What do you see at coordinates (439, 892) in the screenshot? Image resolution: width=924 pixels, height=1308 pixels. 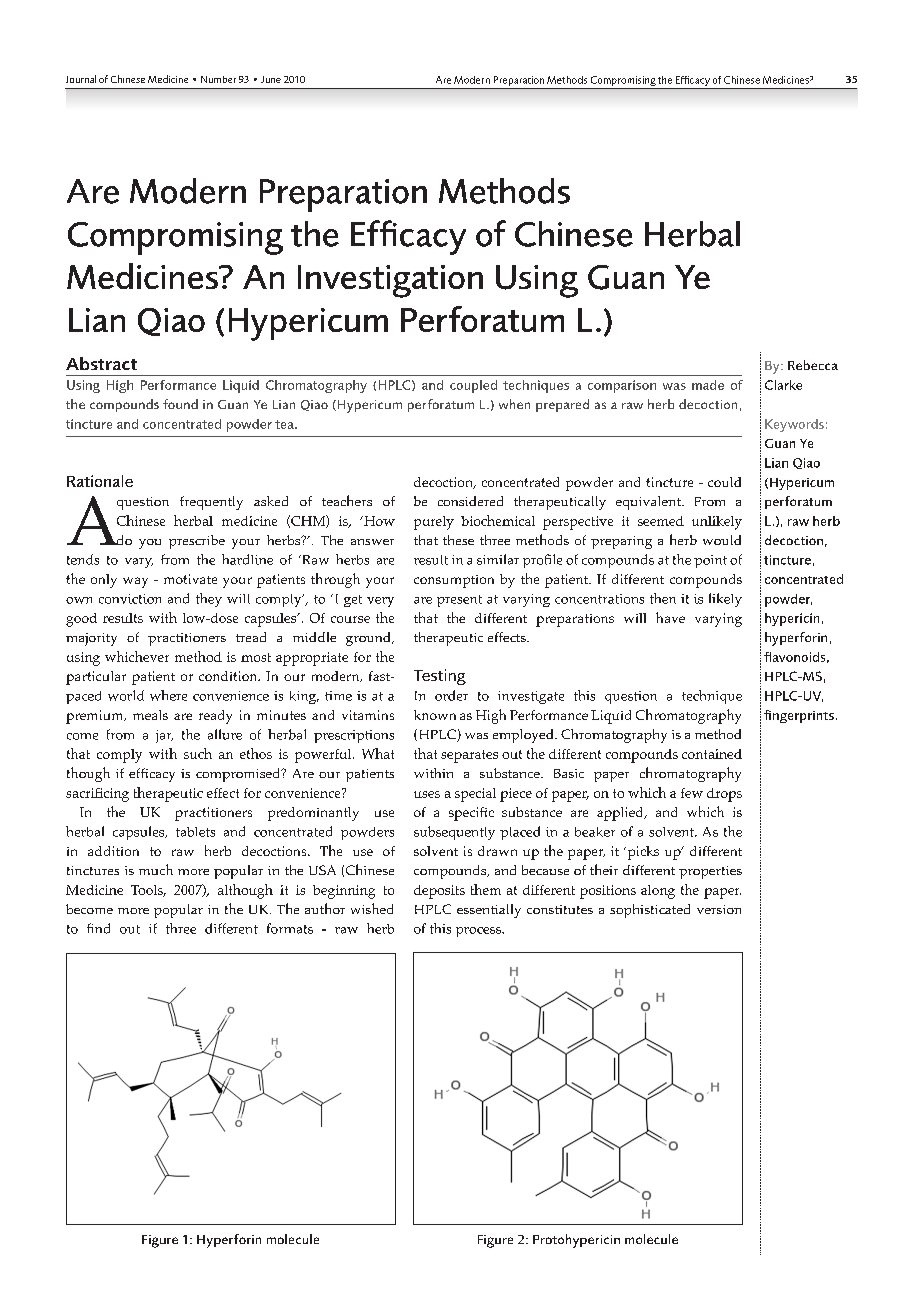 I see `deposits` at bounding box center [439, 892].
